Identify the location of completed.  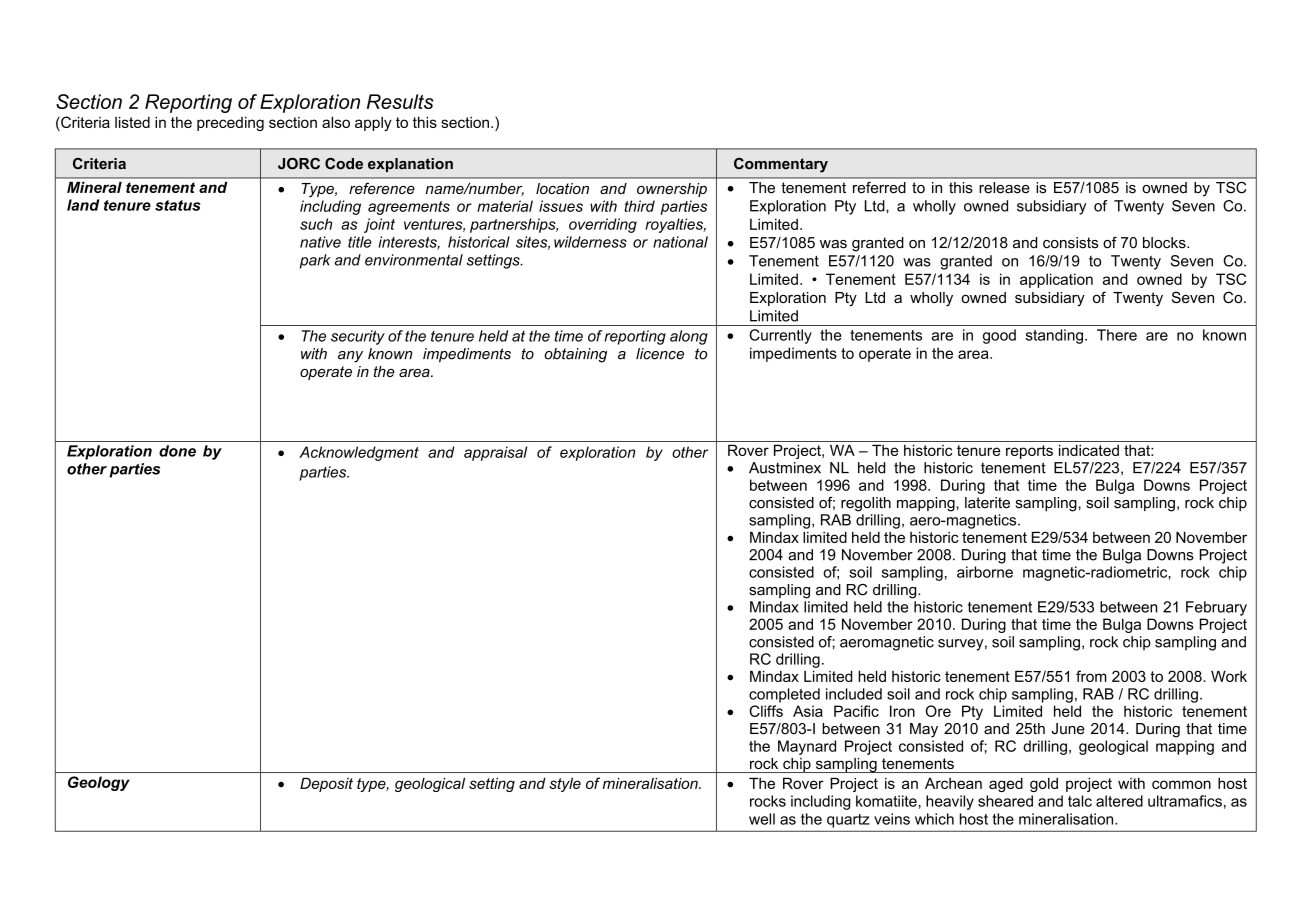
(784, 695).
